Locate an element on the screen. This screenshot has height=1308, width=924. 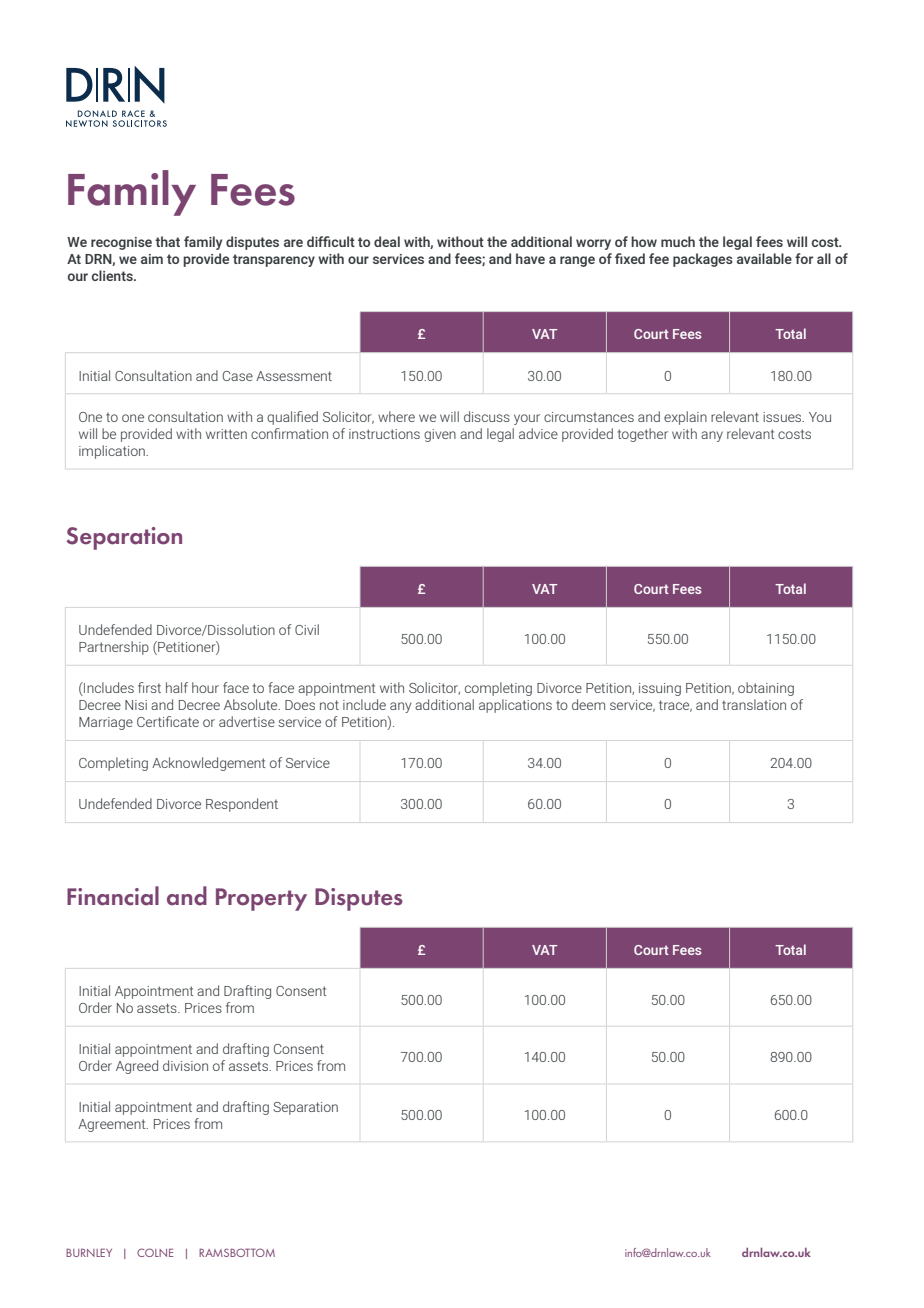
available is located at coordinates (764, 258).
